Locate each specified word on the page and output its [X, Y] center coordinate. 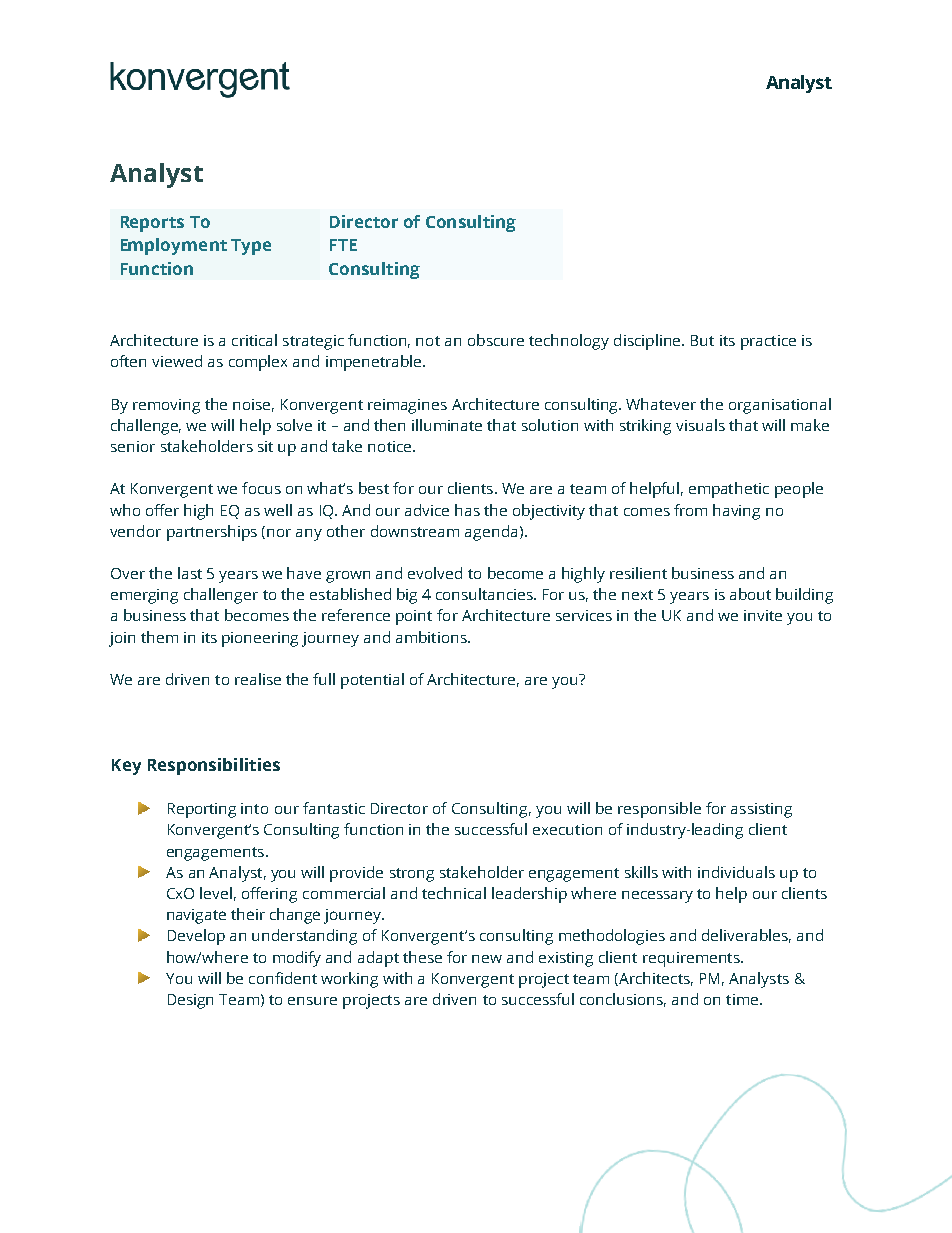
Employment [174, 246]
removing [166, 406]
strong [412, 875]
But [702, 340]
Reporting [202, 810]
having [736, 512]
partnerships [212, 533]
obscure [496, 340]
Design [190, 1001]
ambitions [432, 637]
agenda [491, 533]
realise [258, 679]
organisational [780, 406]
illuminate [447, 425]
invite [763, 615]
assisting [761, 810]
